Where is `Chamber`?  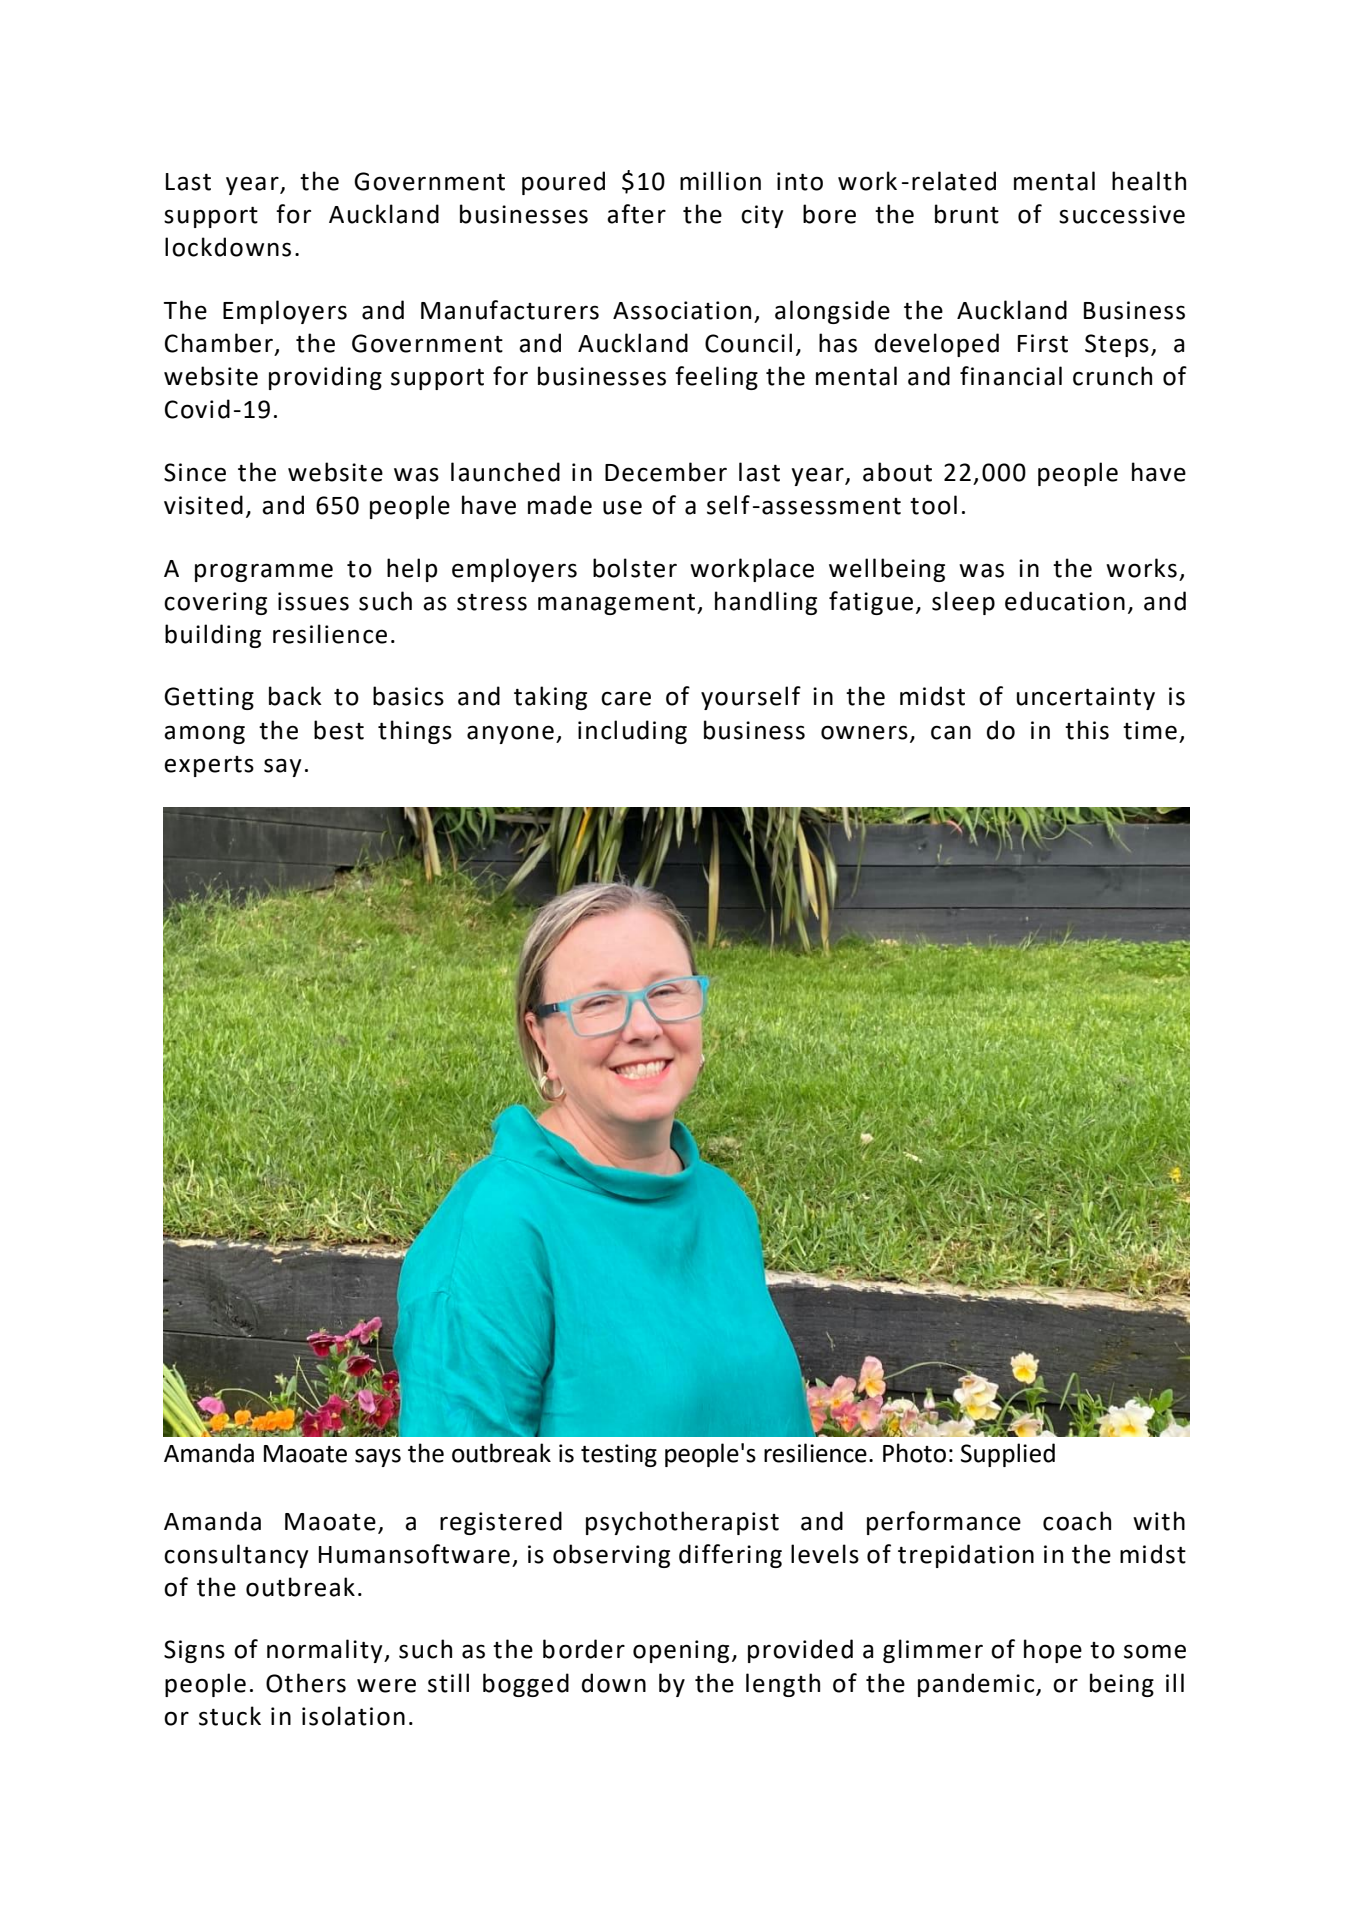 Chamber is located at coordinates (219, 343).
